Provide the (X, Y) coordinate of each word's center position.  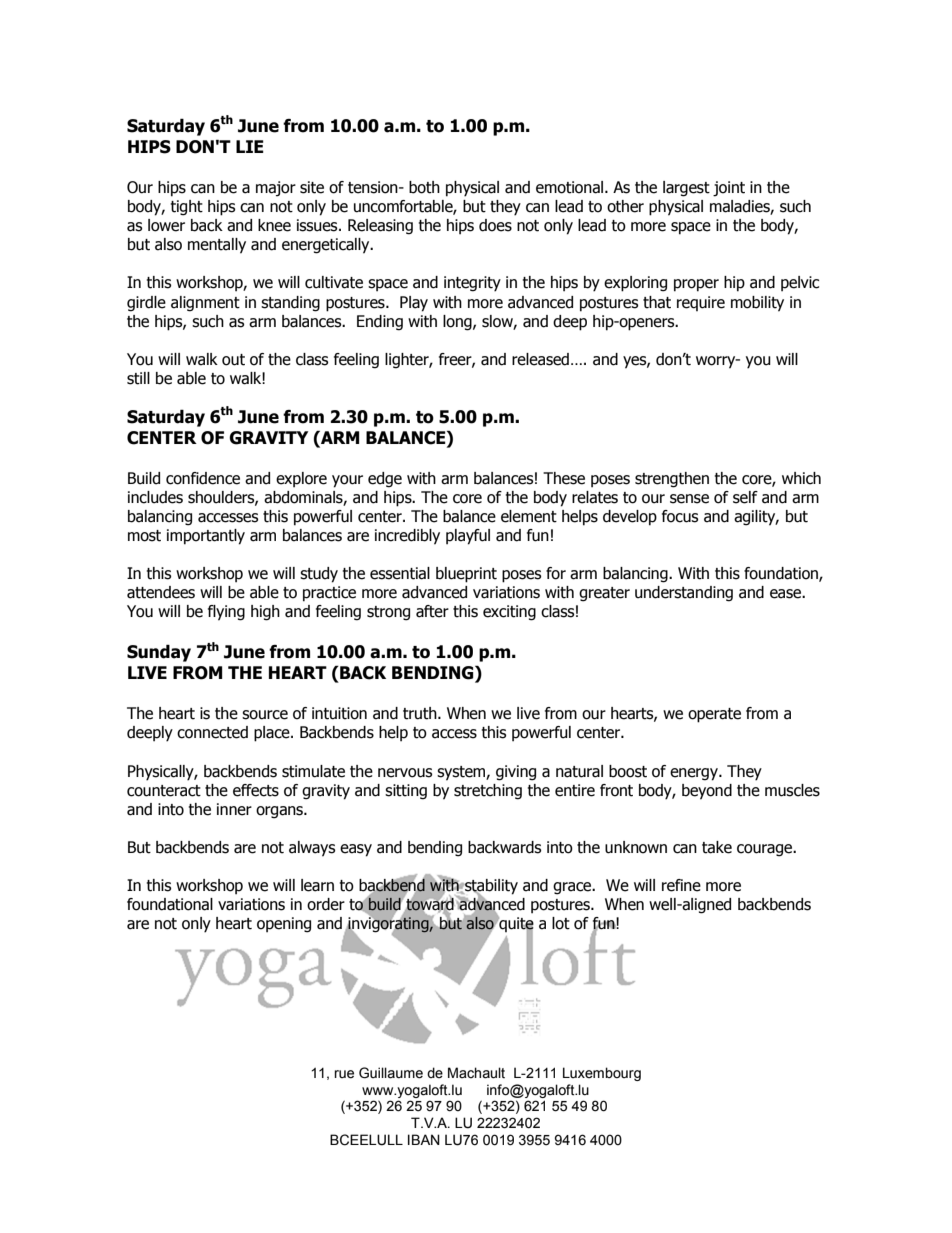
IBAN (424, 1139)
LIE (250, 146)
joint (729, 189)
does (495, 225)
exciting (509, 613)
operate (714, 715)
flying (226, 613)
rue (344, 1074)
